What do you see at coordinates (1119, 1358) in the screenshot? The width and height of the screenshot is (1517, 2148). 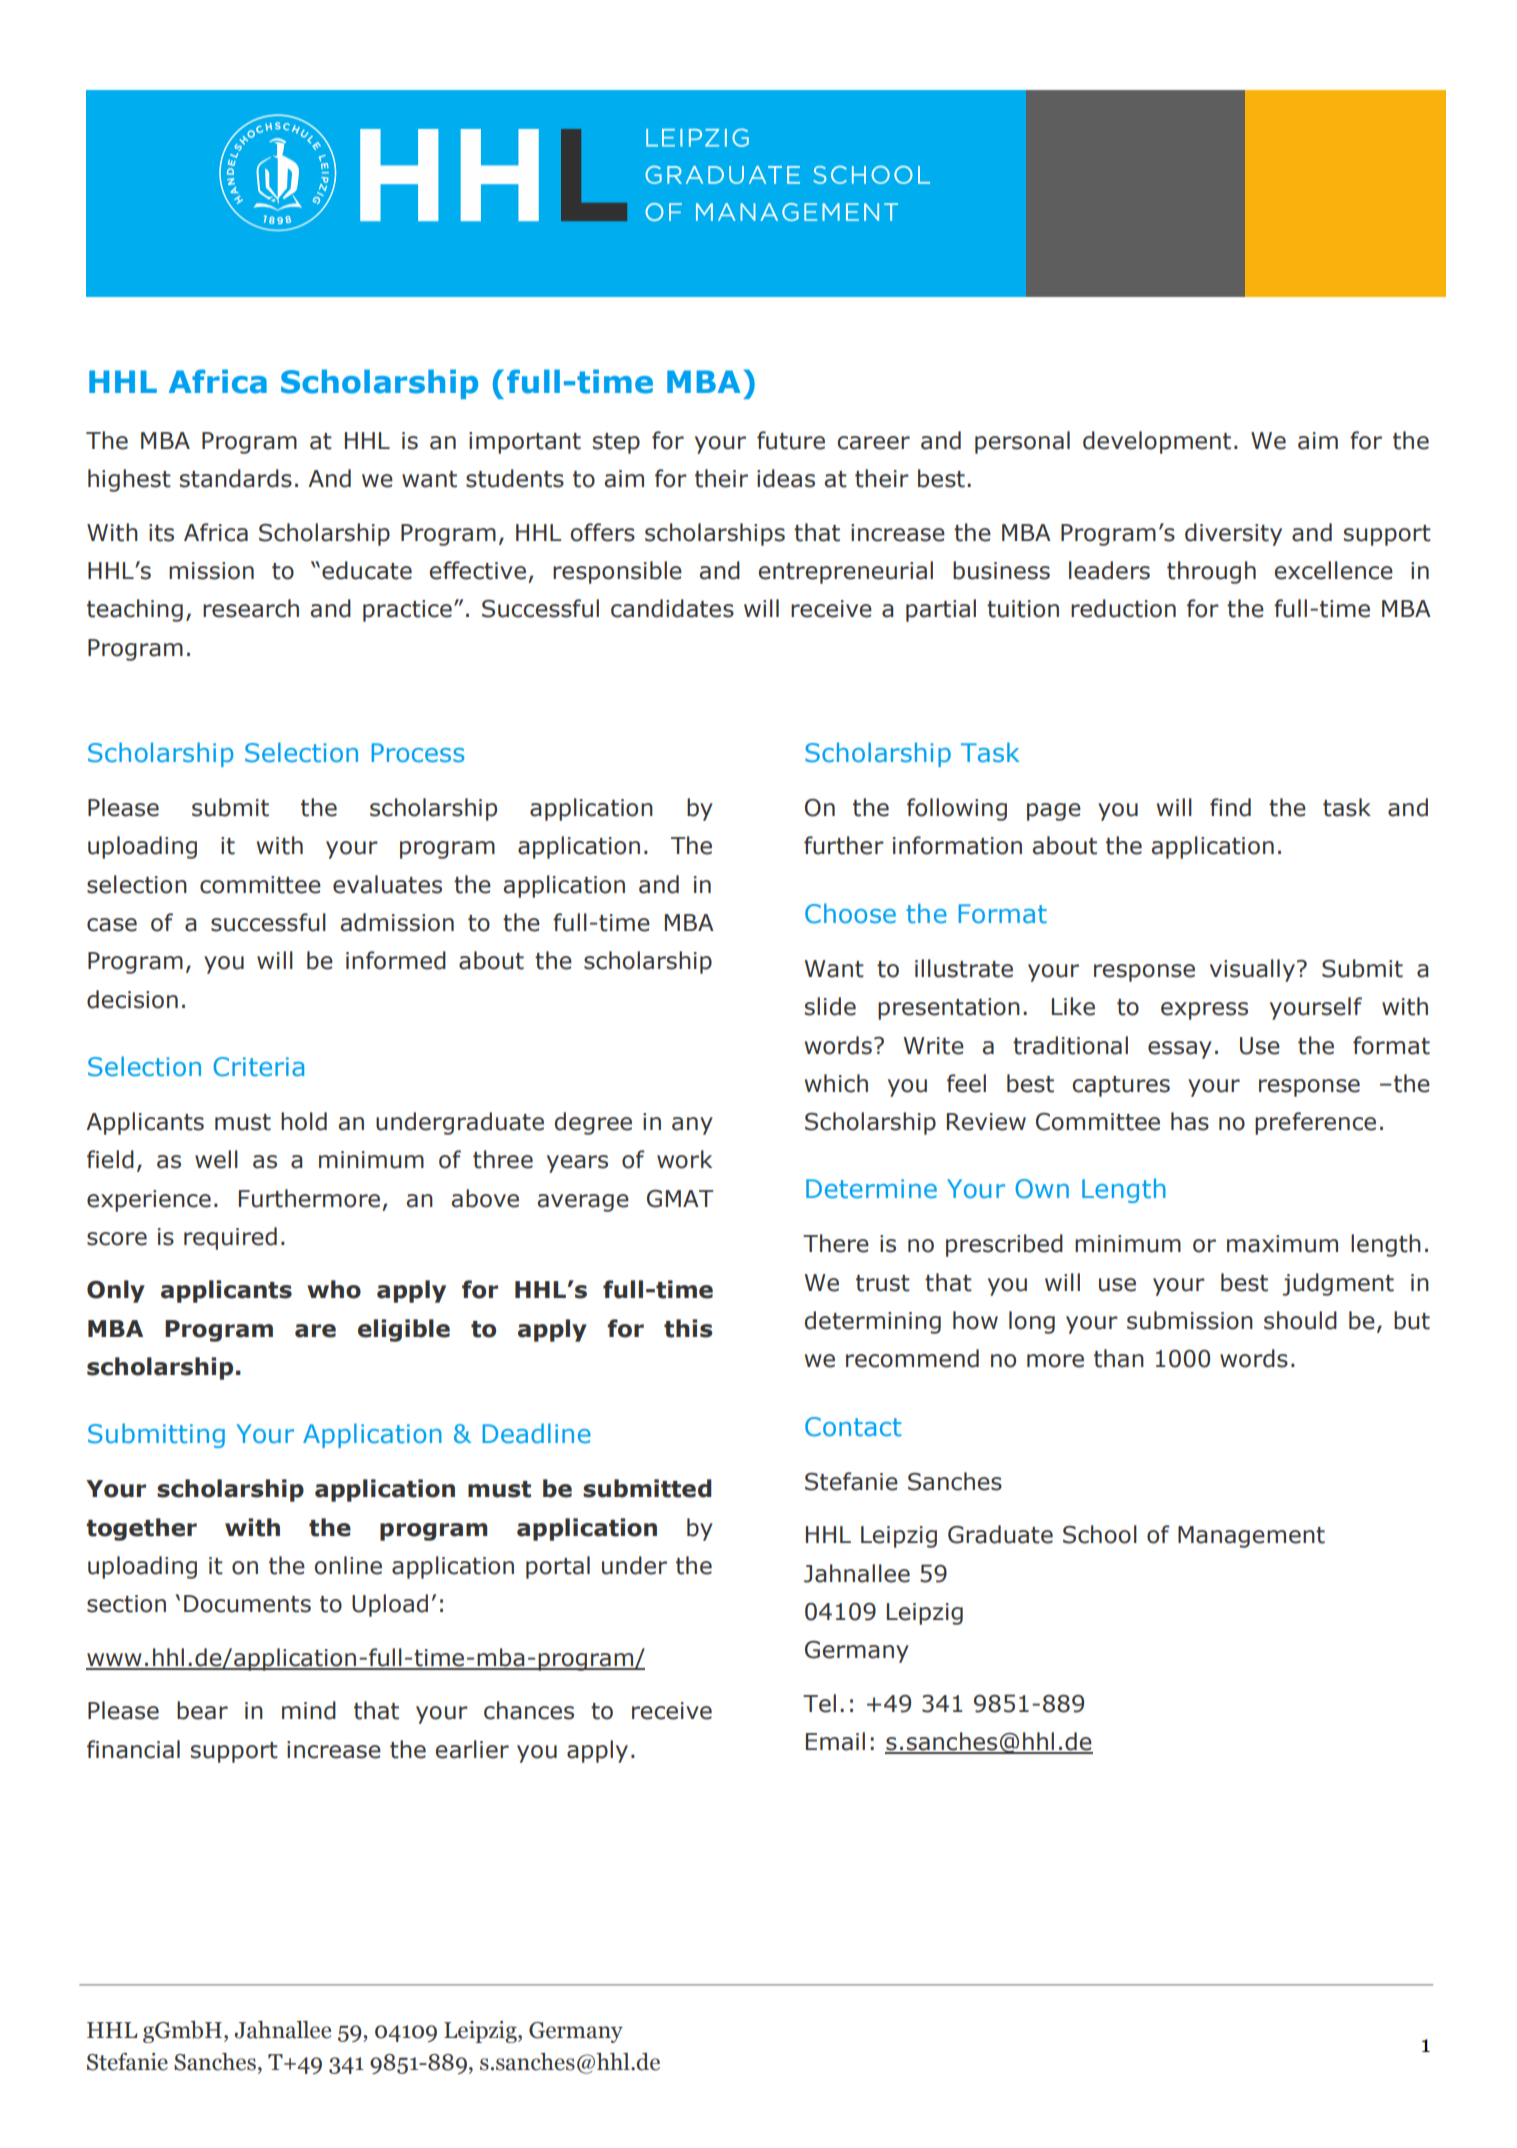 I see `than` at bounding box center [1119, 1358].
